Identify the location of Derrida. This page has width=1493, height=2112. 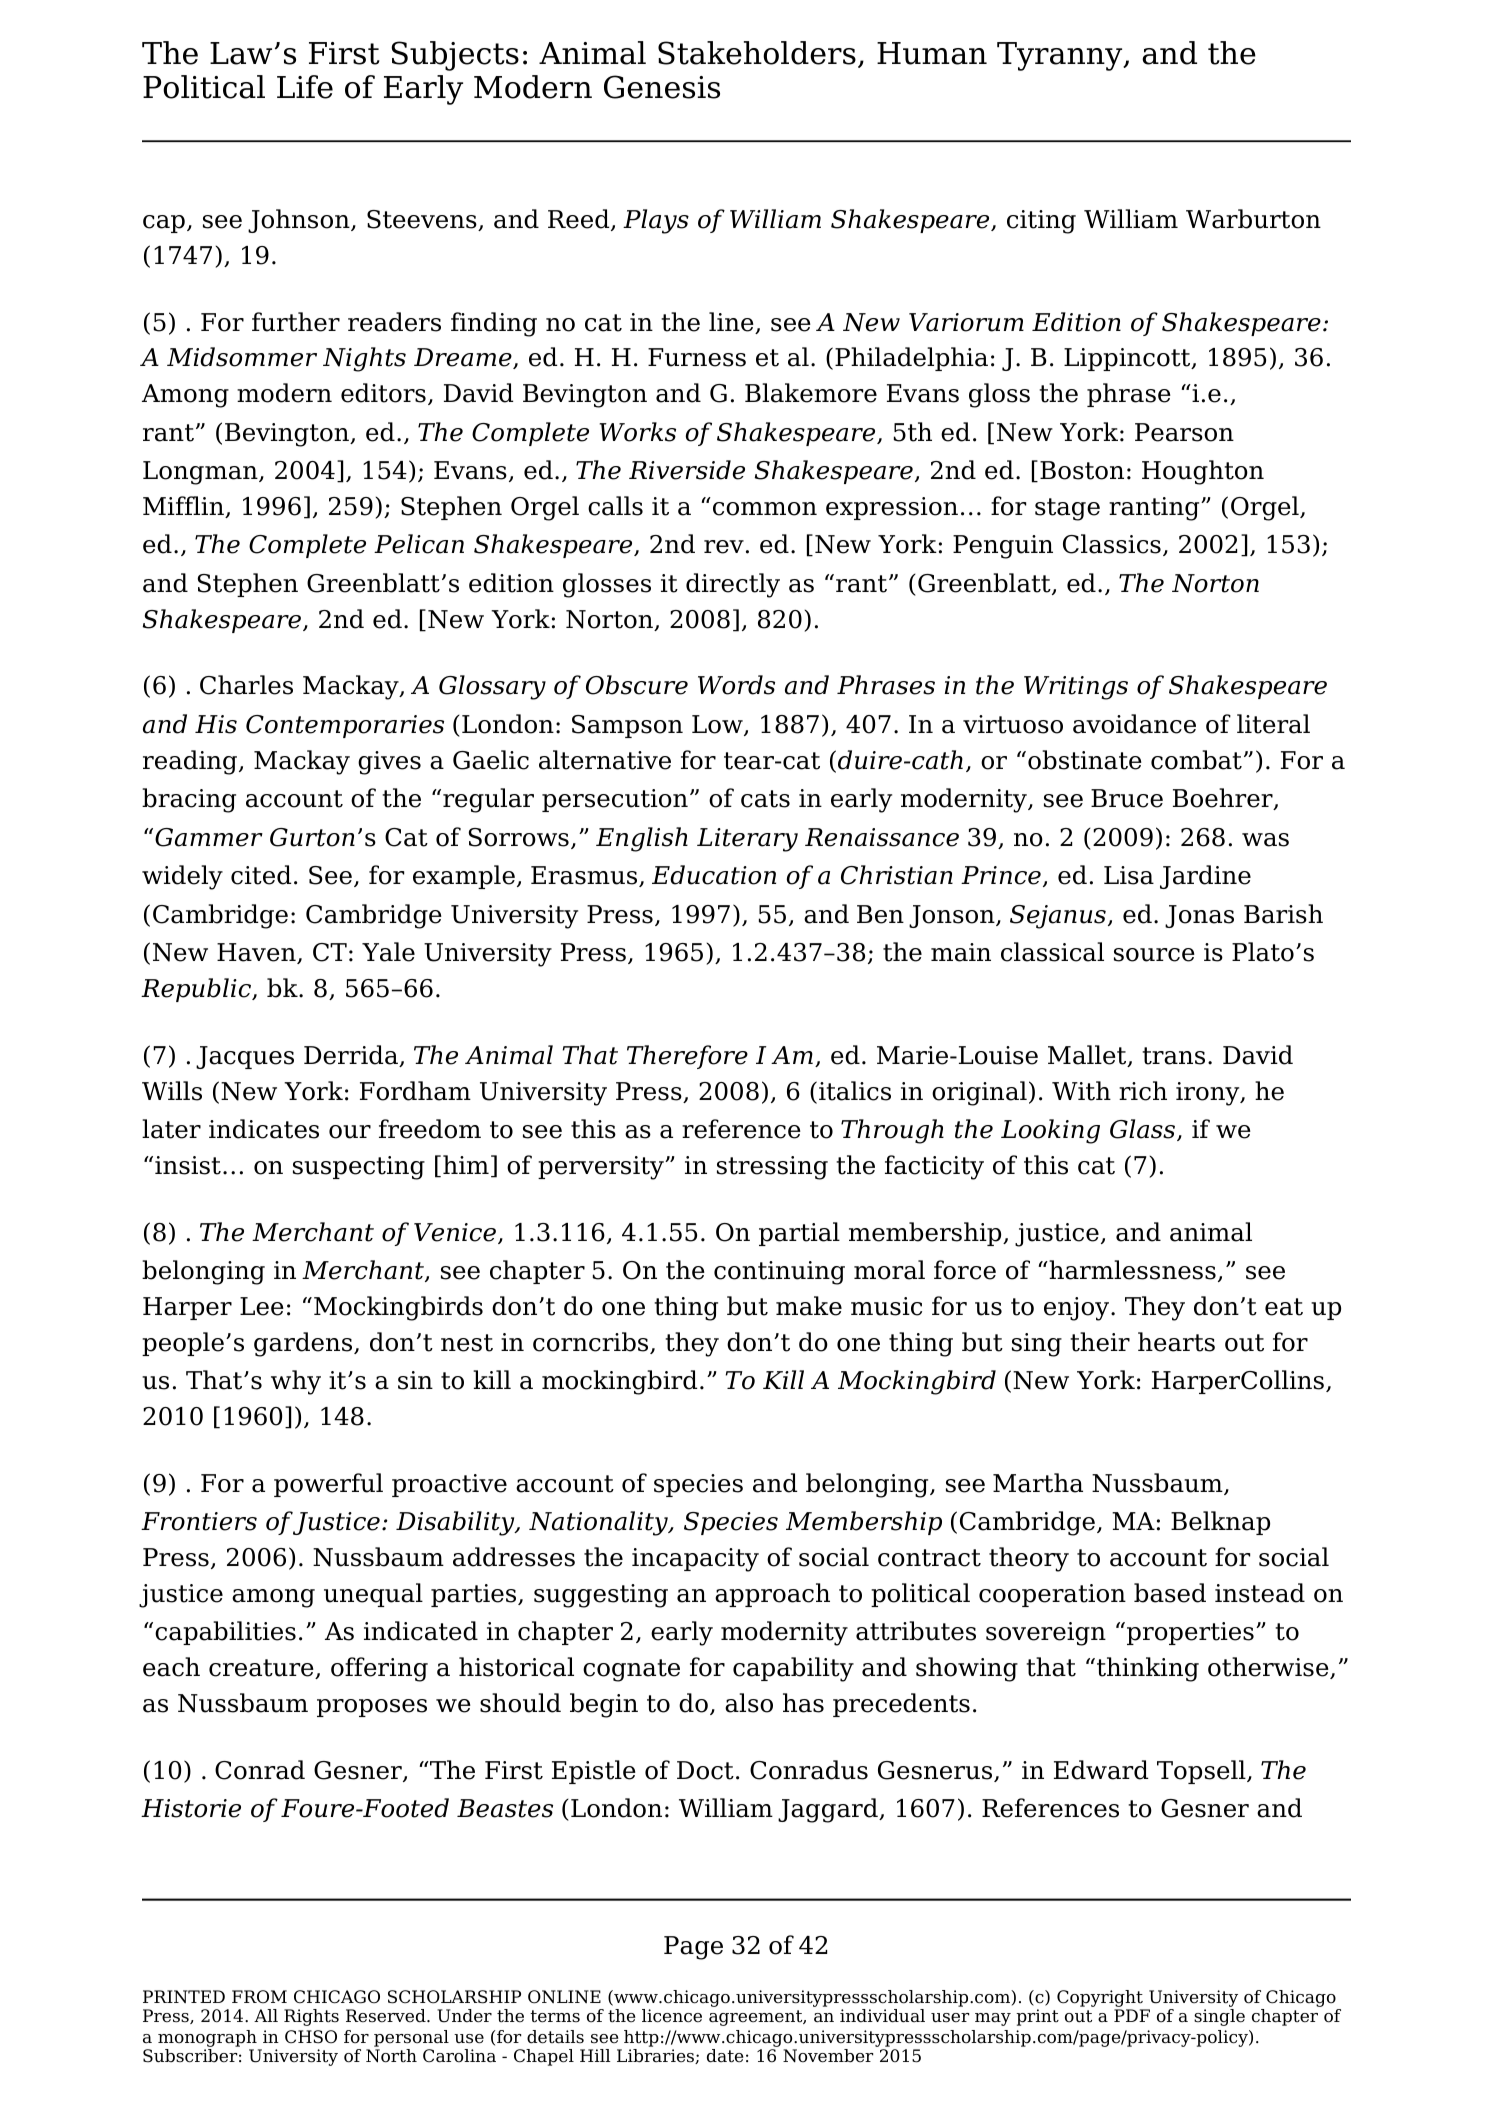
(352, 1056).
